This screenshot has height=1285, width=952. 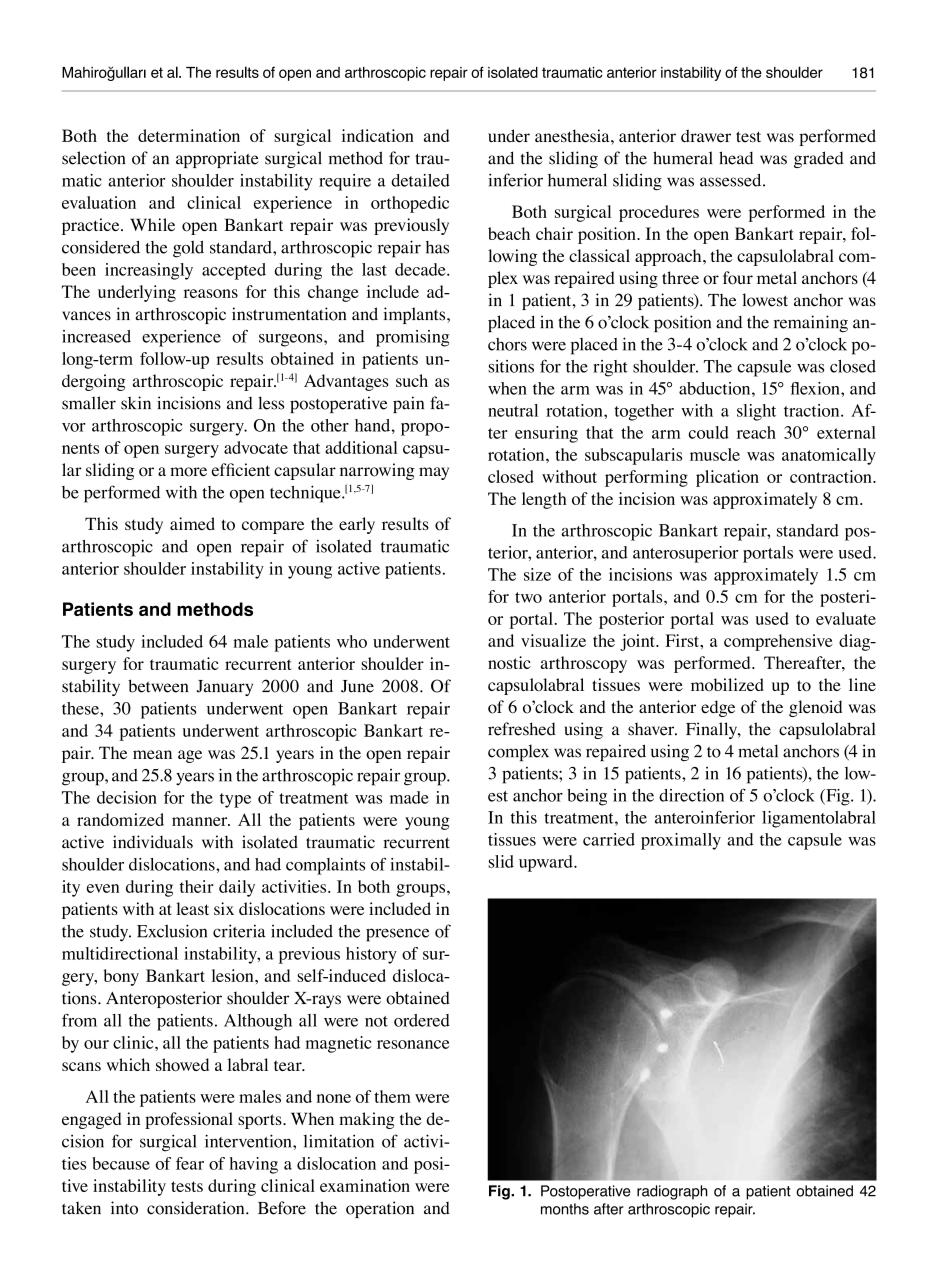 What do you see at coordinates (192, 523) in the screenshot?
I see `aimed` at bounding box center [192, 523].
